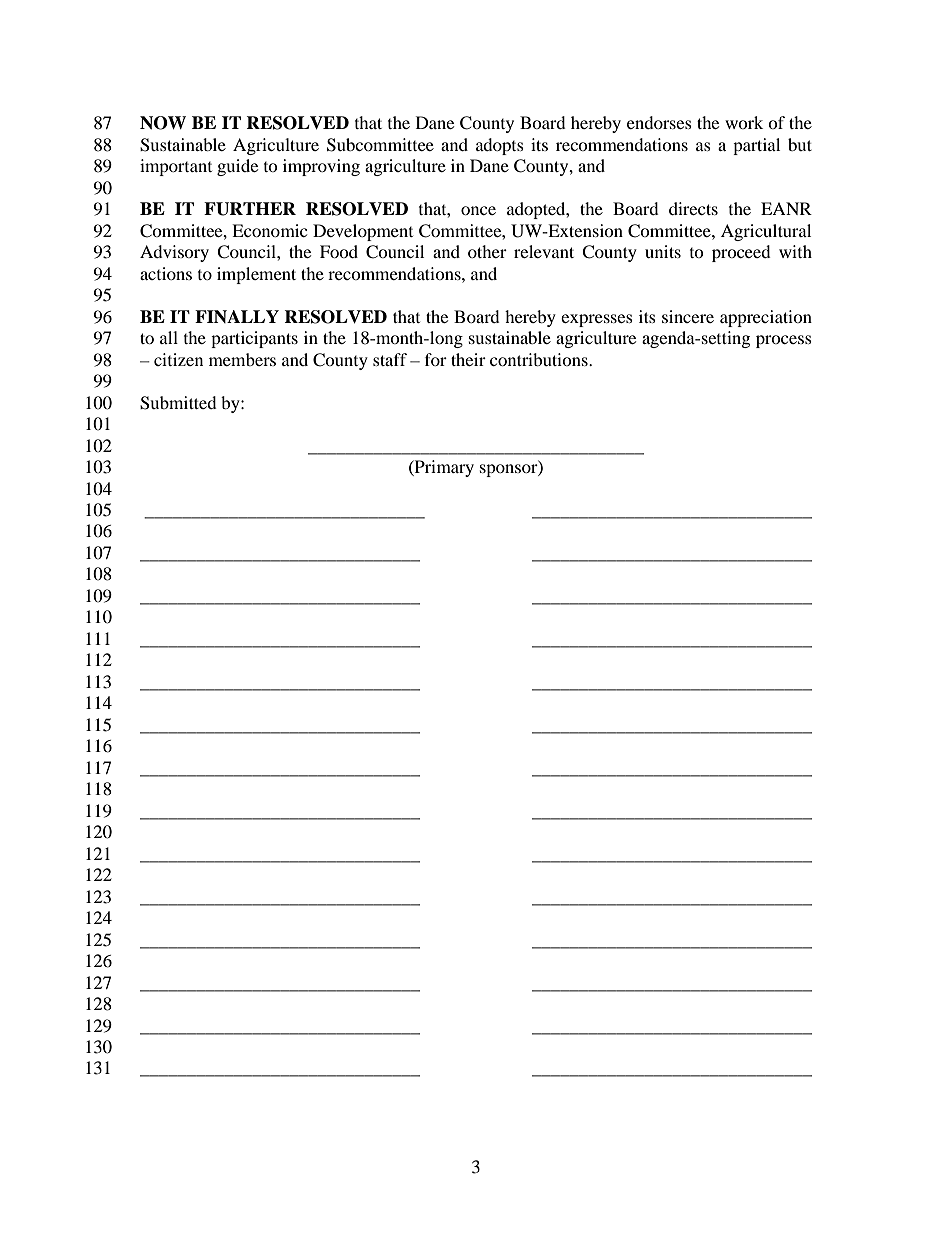 This page has width=952, height=1233. I want to click on their, so click(468, 359).
